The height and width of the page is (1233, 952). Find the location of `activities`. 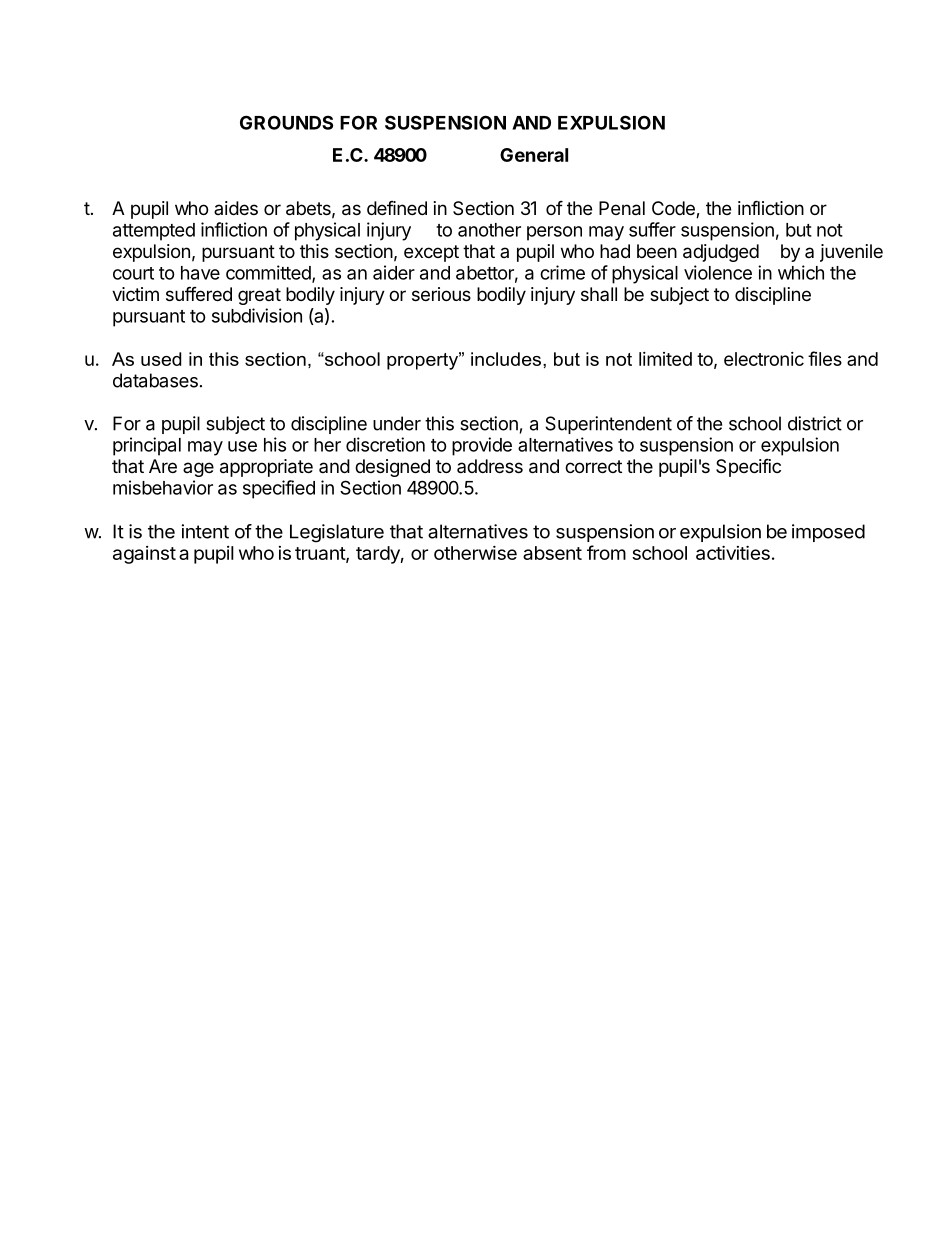

activities is located at coordinates (733, 552).
